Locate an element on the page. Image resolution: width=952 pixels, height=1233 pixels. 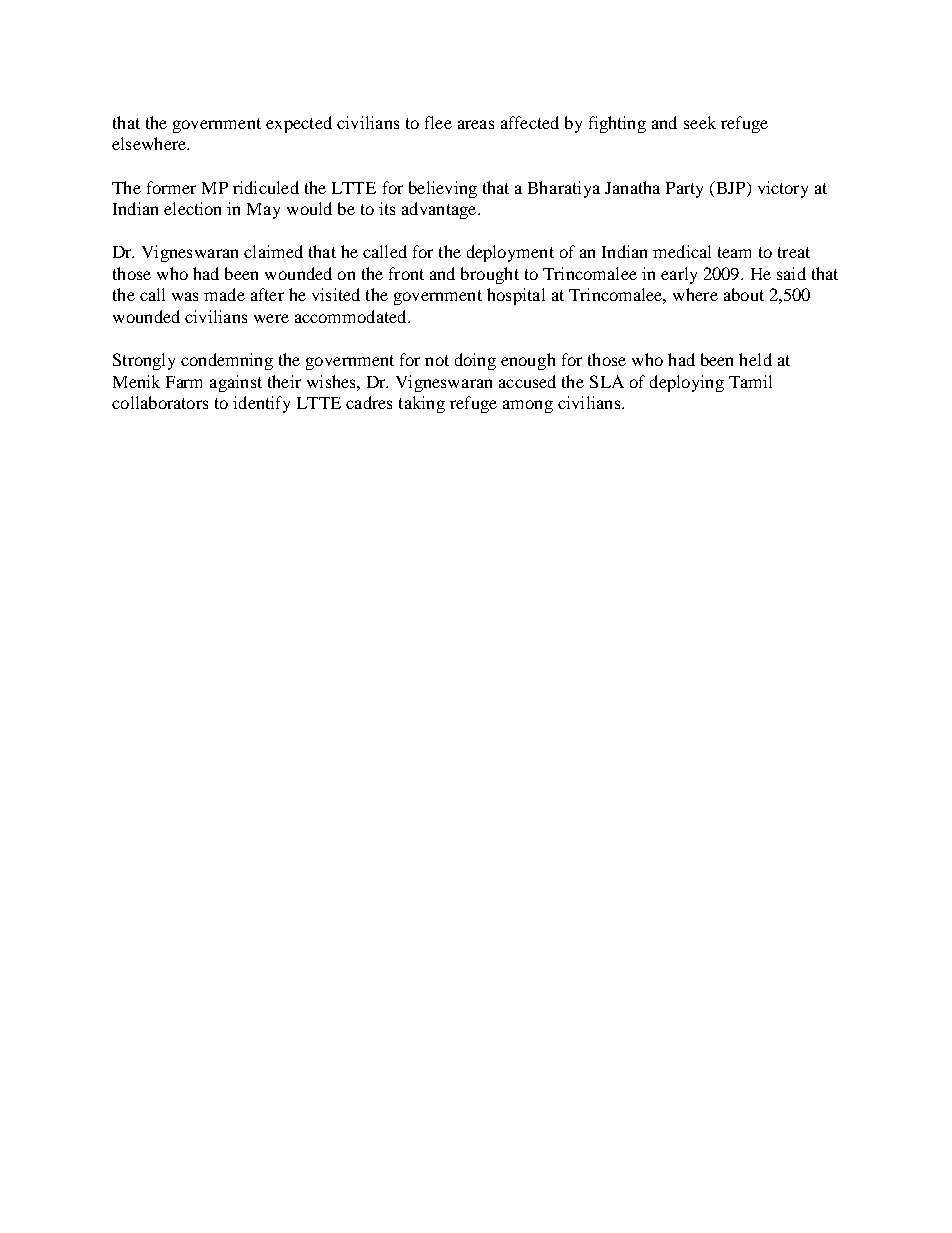
areas is located at coordinates (476, 124).
